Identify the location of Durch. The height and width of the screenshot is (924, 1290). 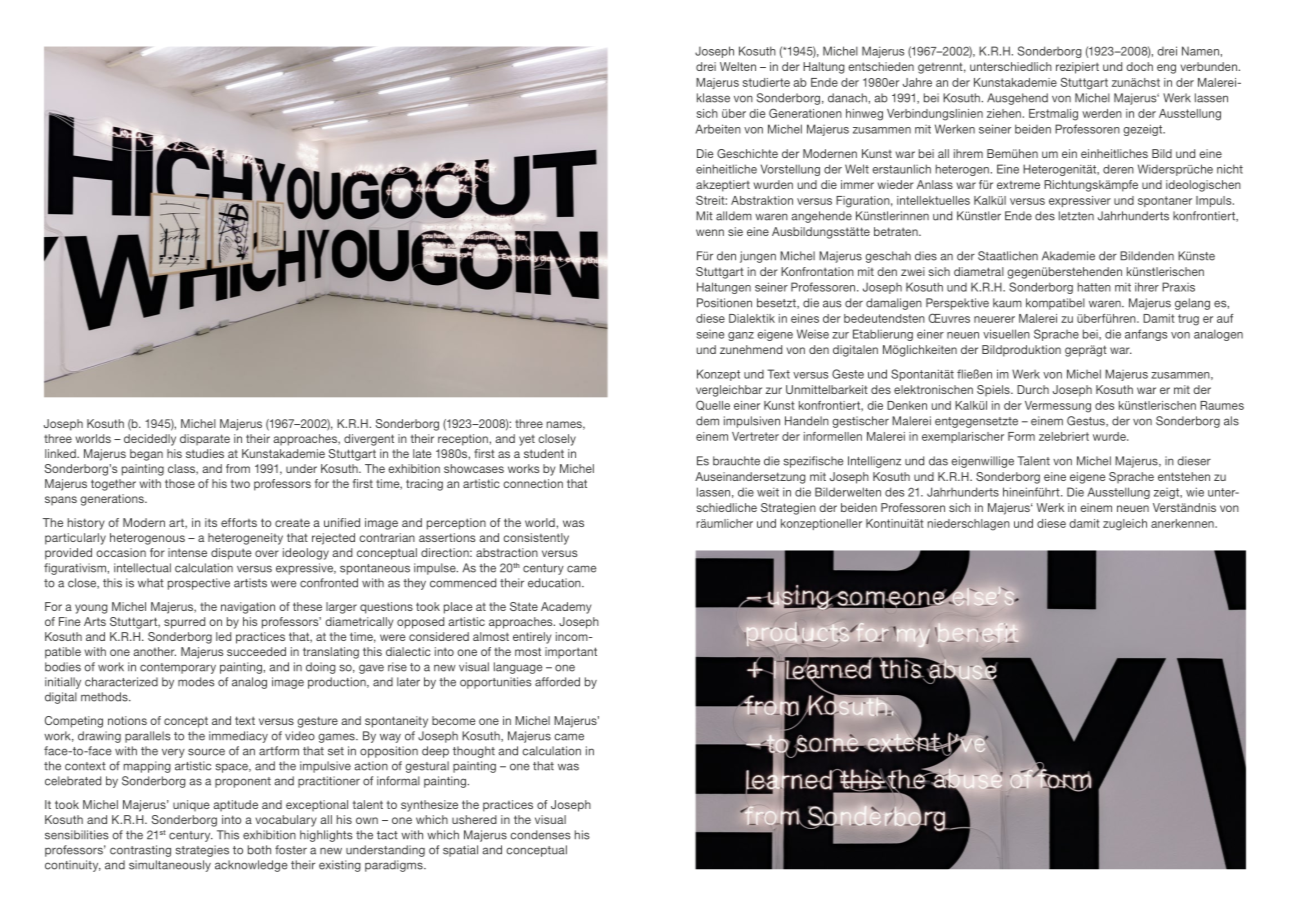
(1033, 389).
